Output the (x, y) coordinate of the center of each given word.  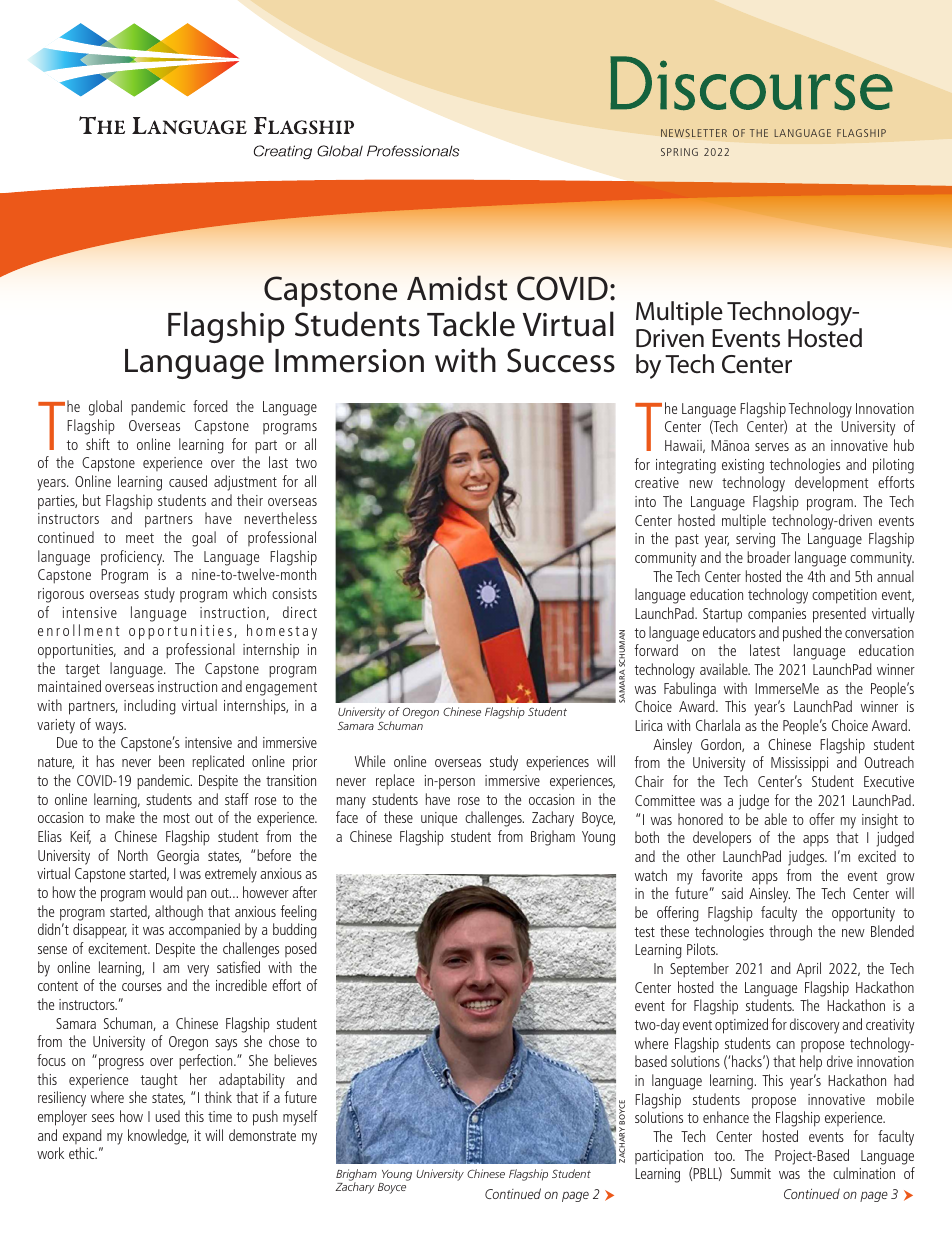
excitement (119, 948)
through (790, 933)
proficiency (132, 558)
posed (301, 949)
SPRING (679, 152)
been (171, 761)
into (645, 501)
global (105, 408)
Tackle (471, 324)
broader (769, 557)
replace (395, 782)
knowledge (158, 1137)
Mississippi (799, 764)
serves (772, 447)
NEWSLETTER (694, 133)
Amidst (457, 288)
